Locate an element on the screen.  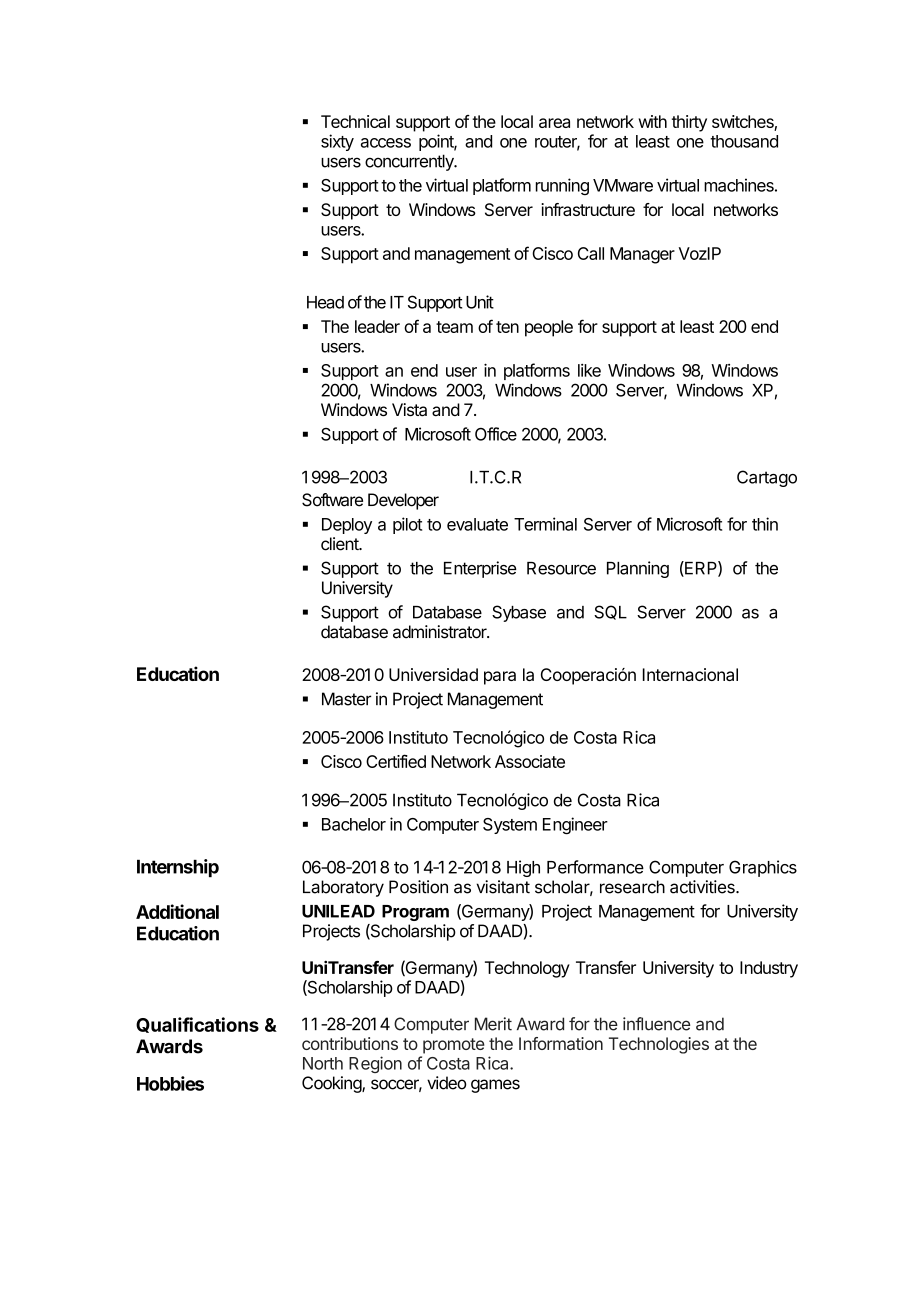
Software is located at coordinates (332, 500).
